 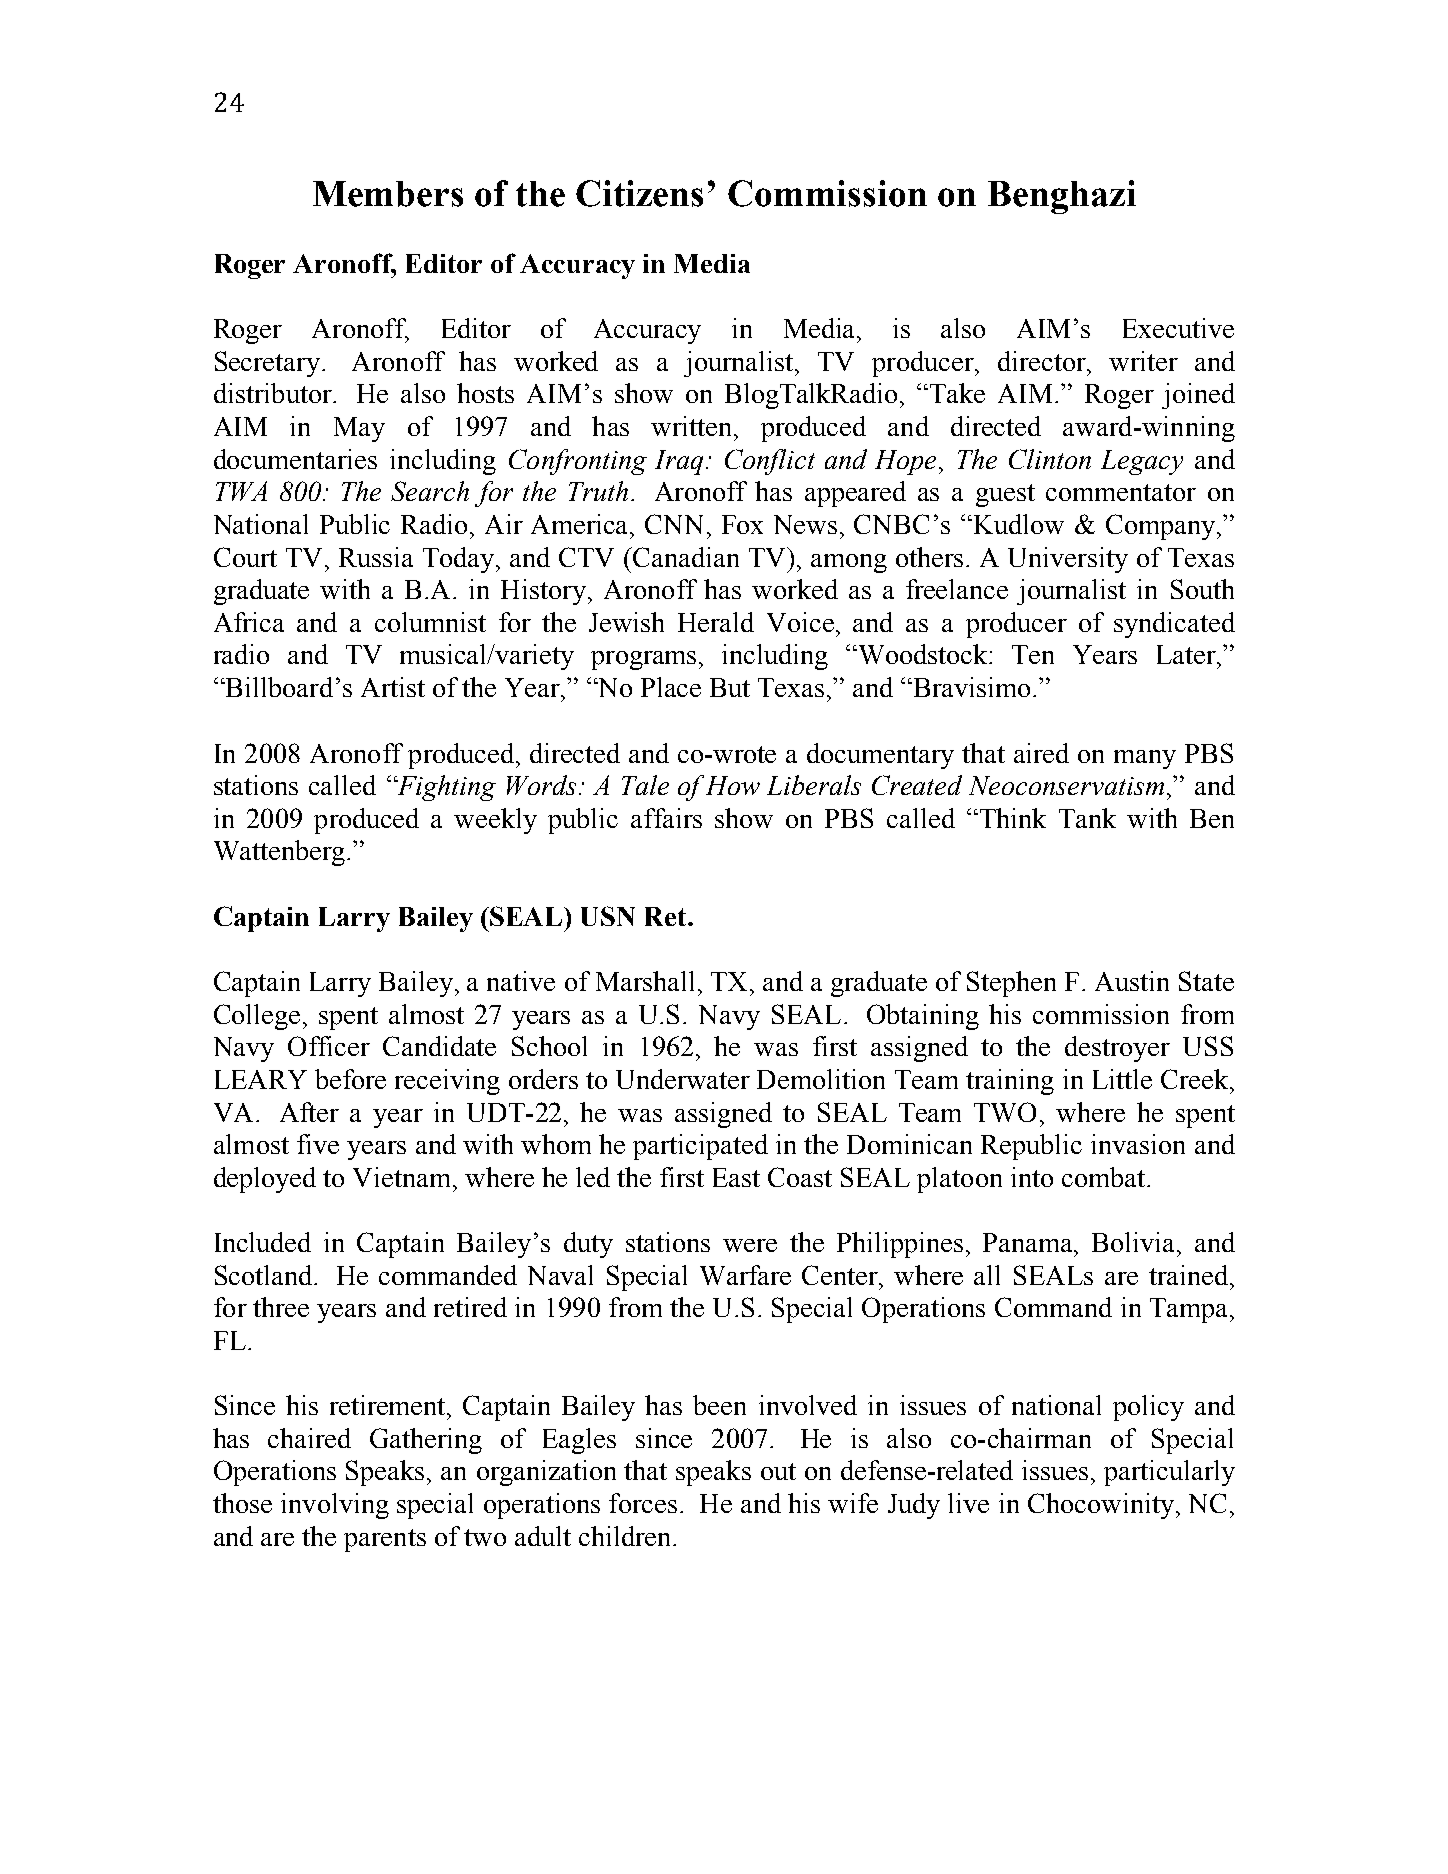 What do you see at coordinates (1174, 625) in the page?
I see `syndicated` at bounding box center [1174, 625].
